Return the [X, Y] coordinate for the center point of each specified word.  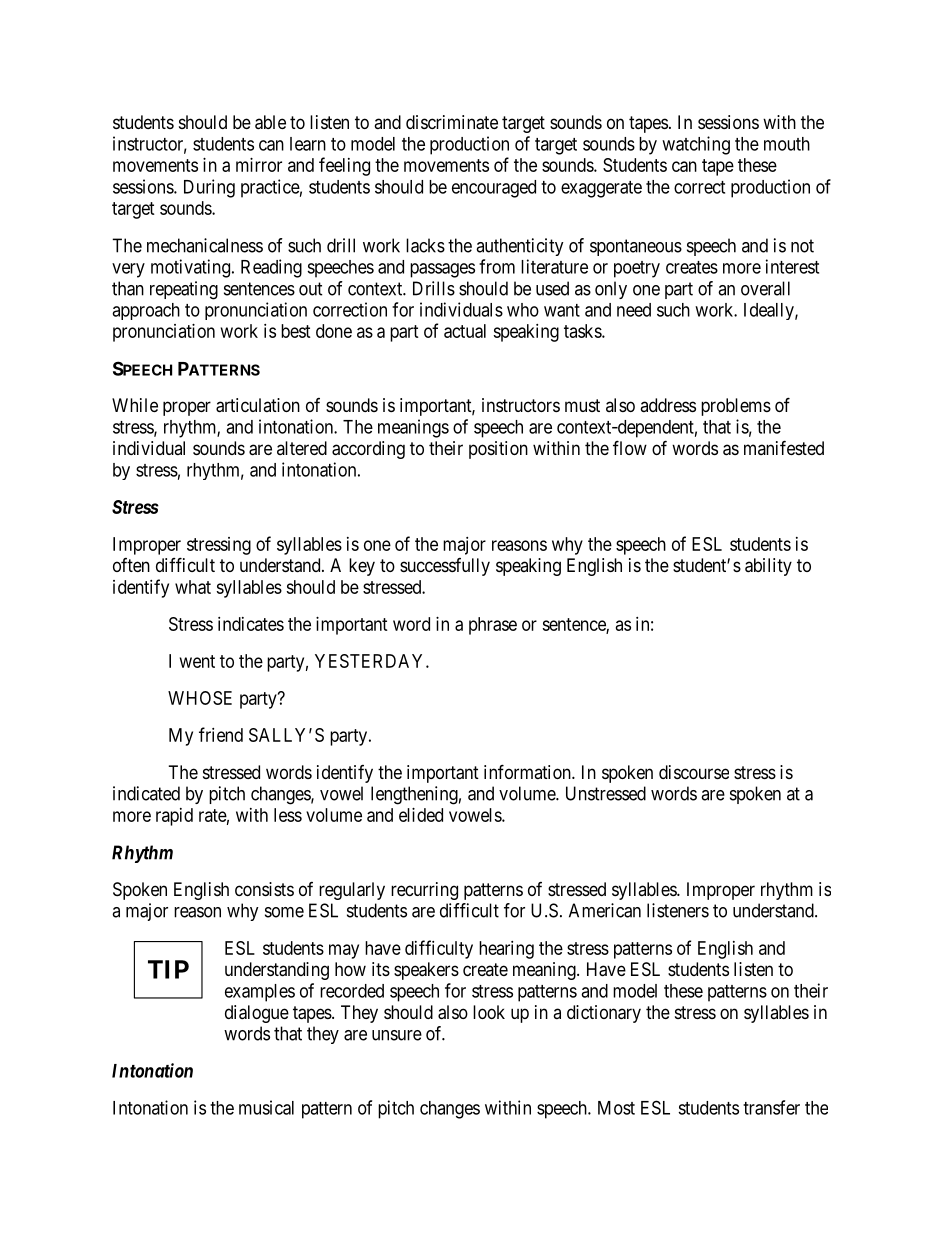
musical [266, 1107]
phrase [493, 626]
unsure [397, 1035]
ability [768, 567]
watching [696, 145]
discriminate [452, 122]
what [193, 587]
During [209, 188]
